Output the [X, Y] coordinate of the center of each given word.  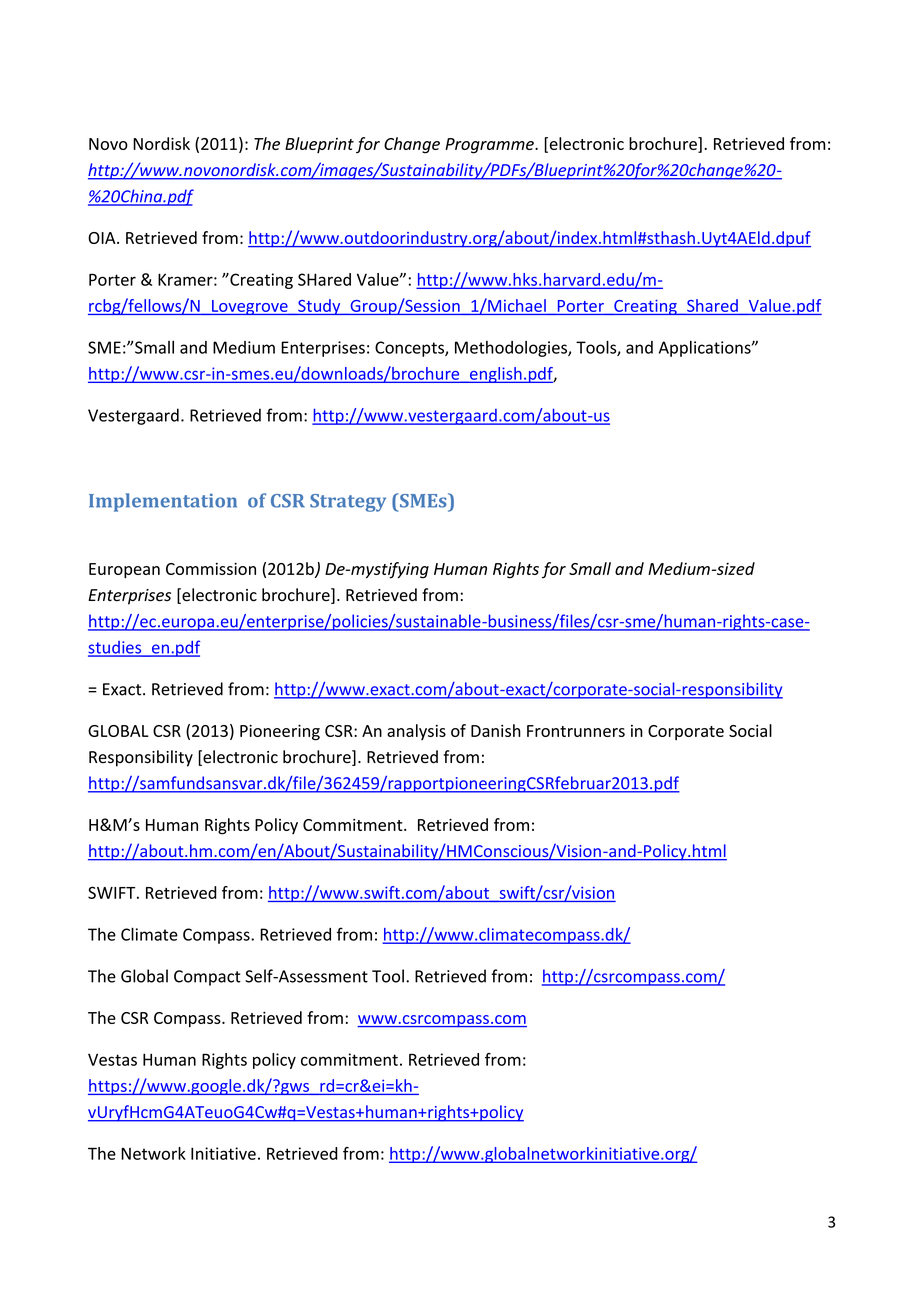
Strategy [348, 503]
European [124, 571]
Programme [490, 146]
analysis [416, 732]
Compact [207, 978]
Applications [706, 349]
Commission [211, 569]
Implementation [163, 502]
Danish [496, 730]
